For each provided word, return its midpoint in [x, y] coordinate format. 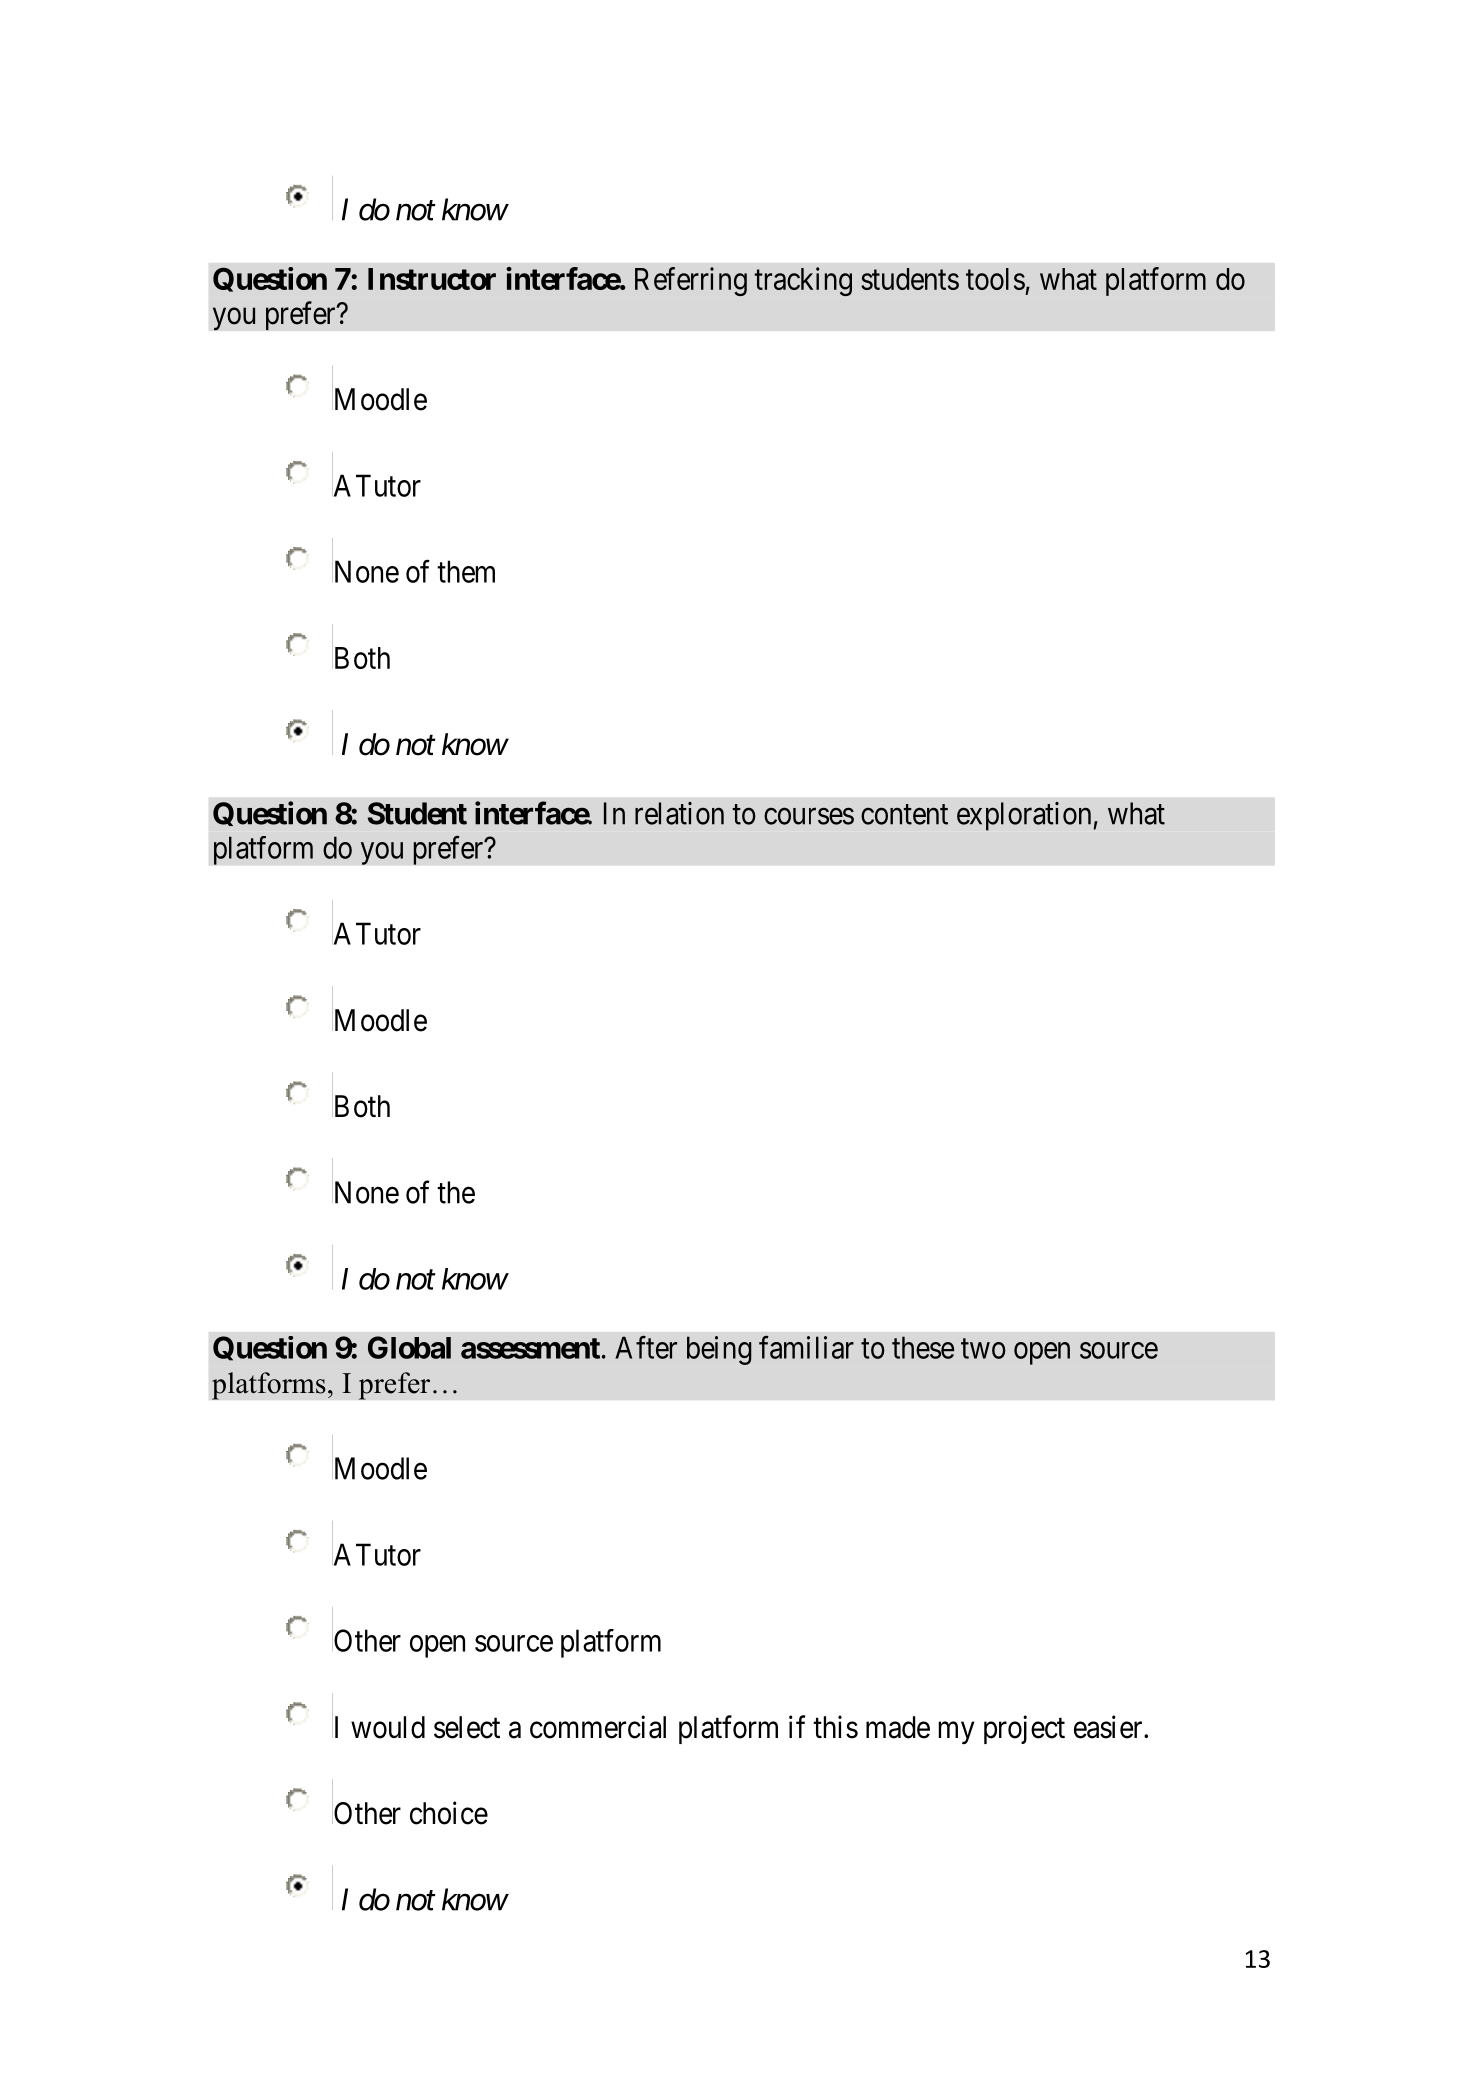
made [898, 1727]
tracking [803, 281]
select [467, 1727]
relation [679, 813]
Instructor [432, 279]
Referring [691, 281]
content [904, 814]
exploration [1024, 816]
